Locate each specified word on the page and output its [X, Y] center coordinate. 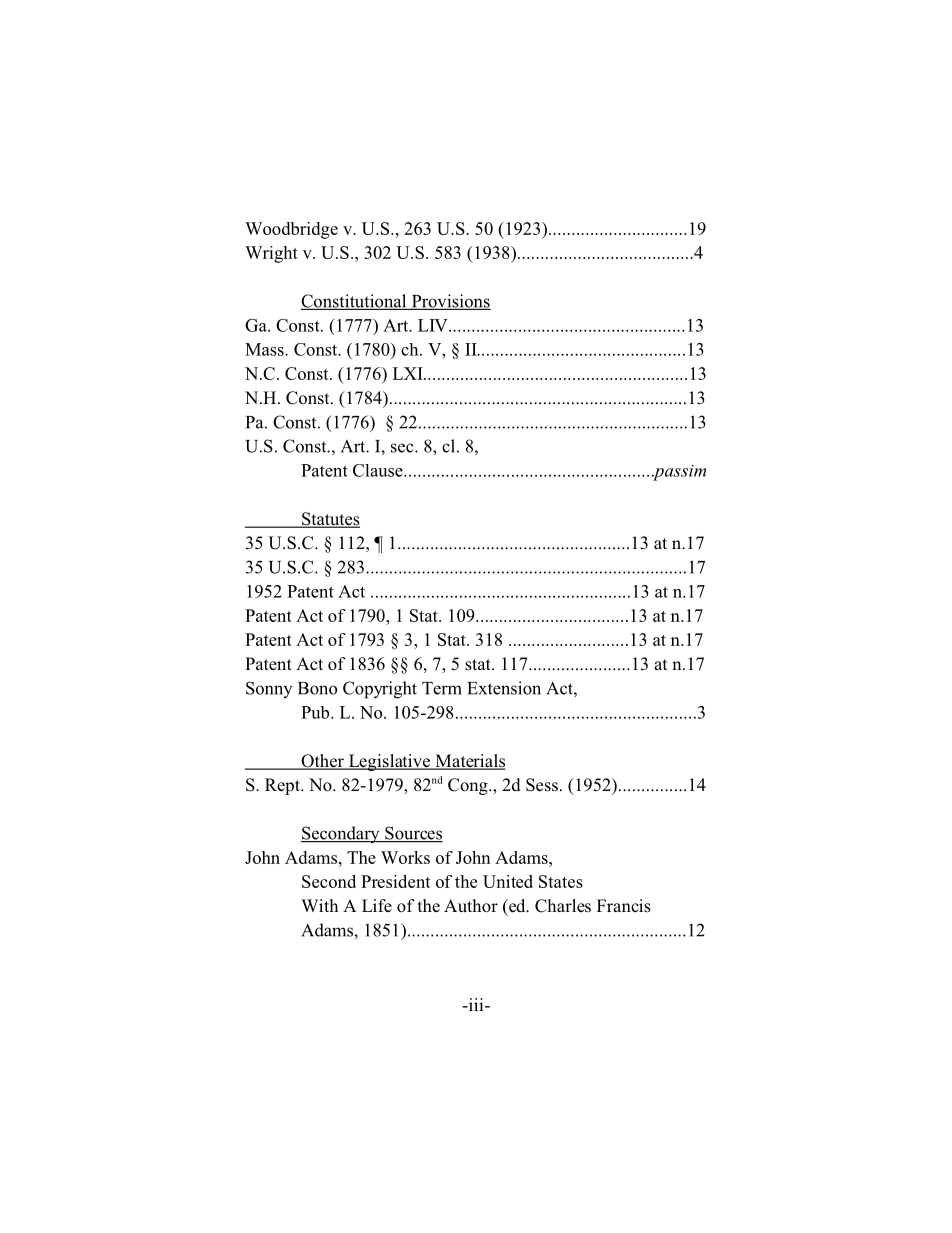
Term [442, 688]
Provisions [450, 302]
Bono [317, 688]
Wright [271, 254]
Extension [504, 688]
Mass [265, 349]
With [319, 905]
